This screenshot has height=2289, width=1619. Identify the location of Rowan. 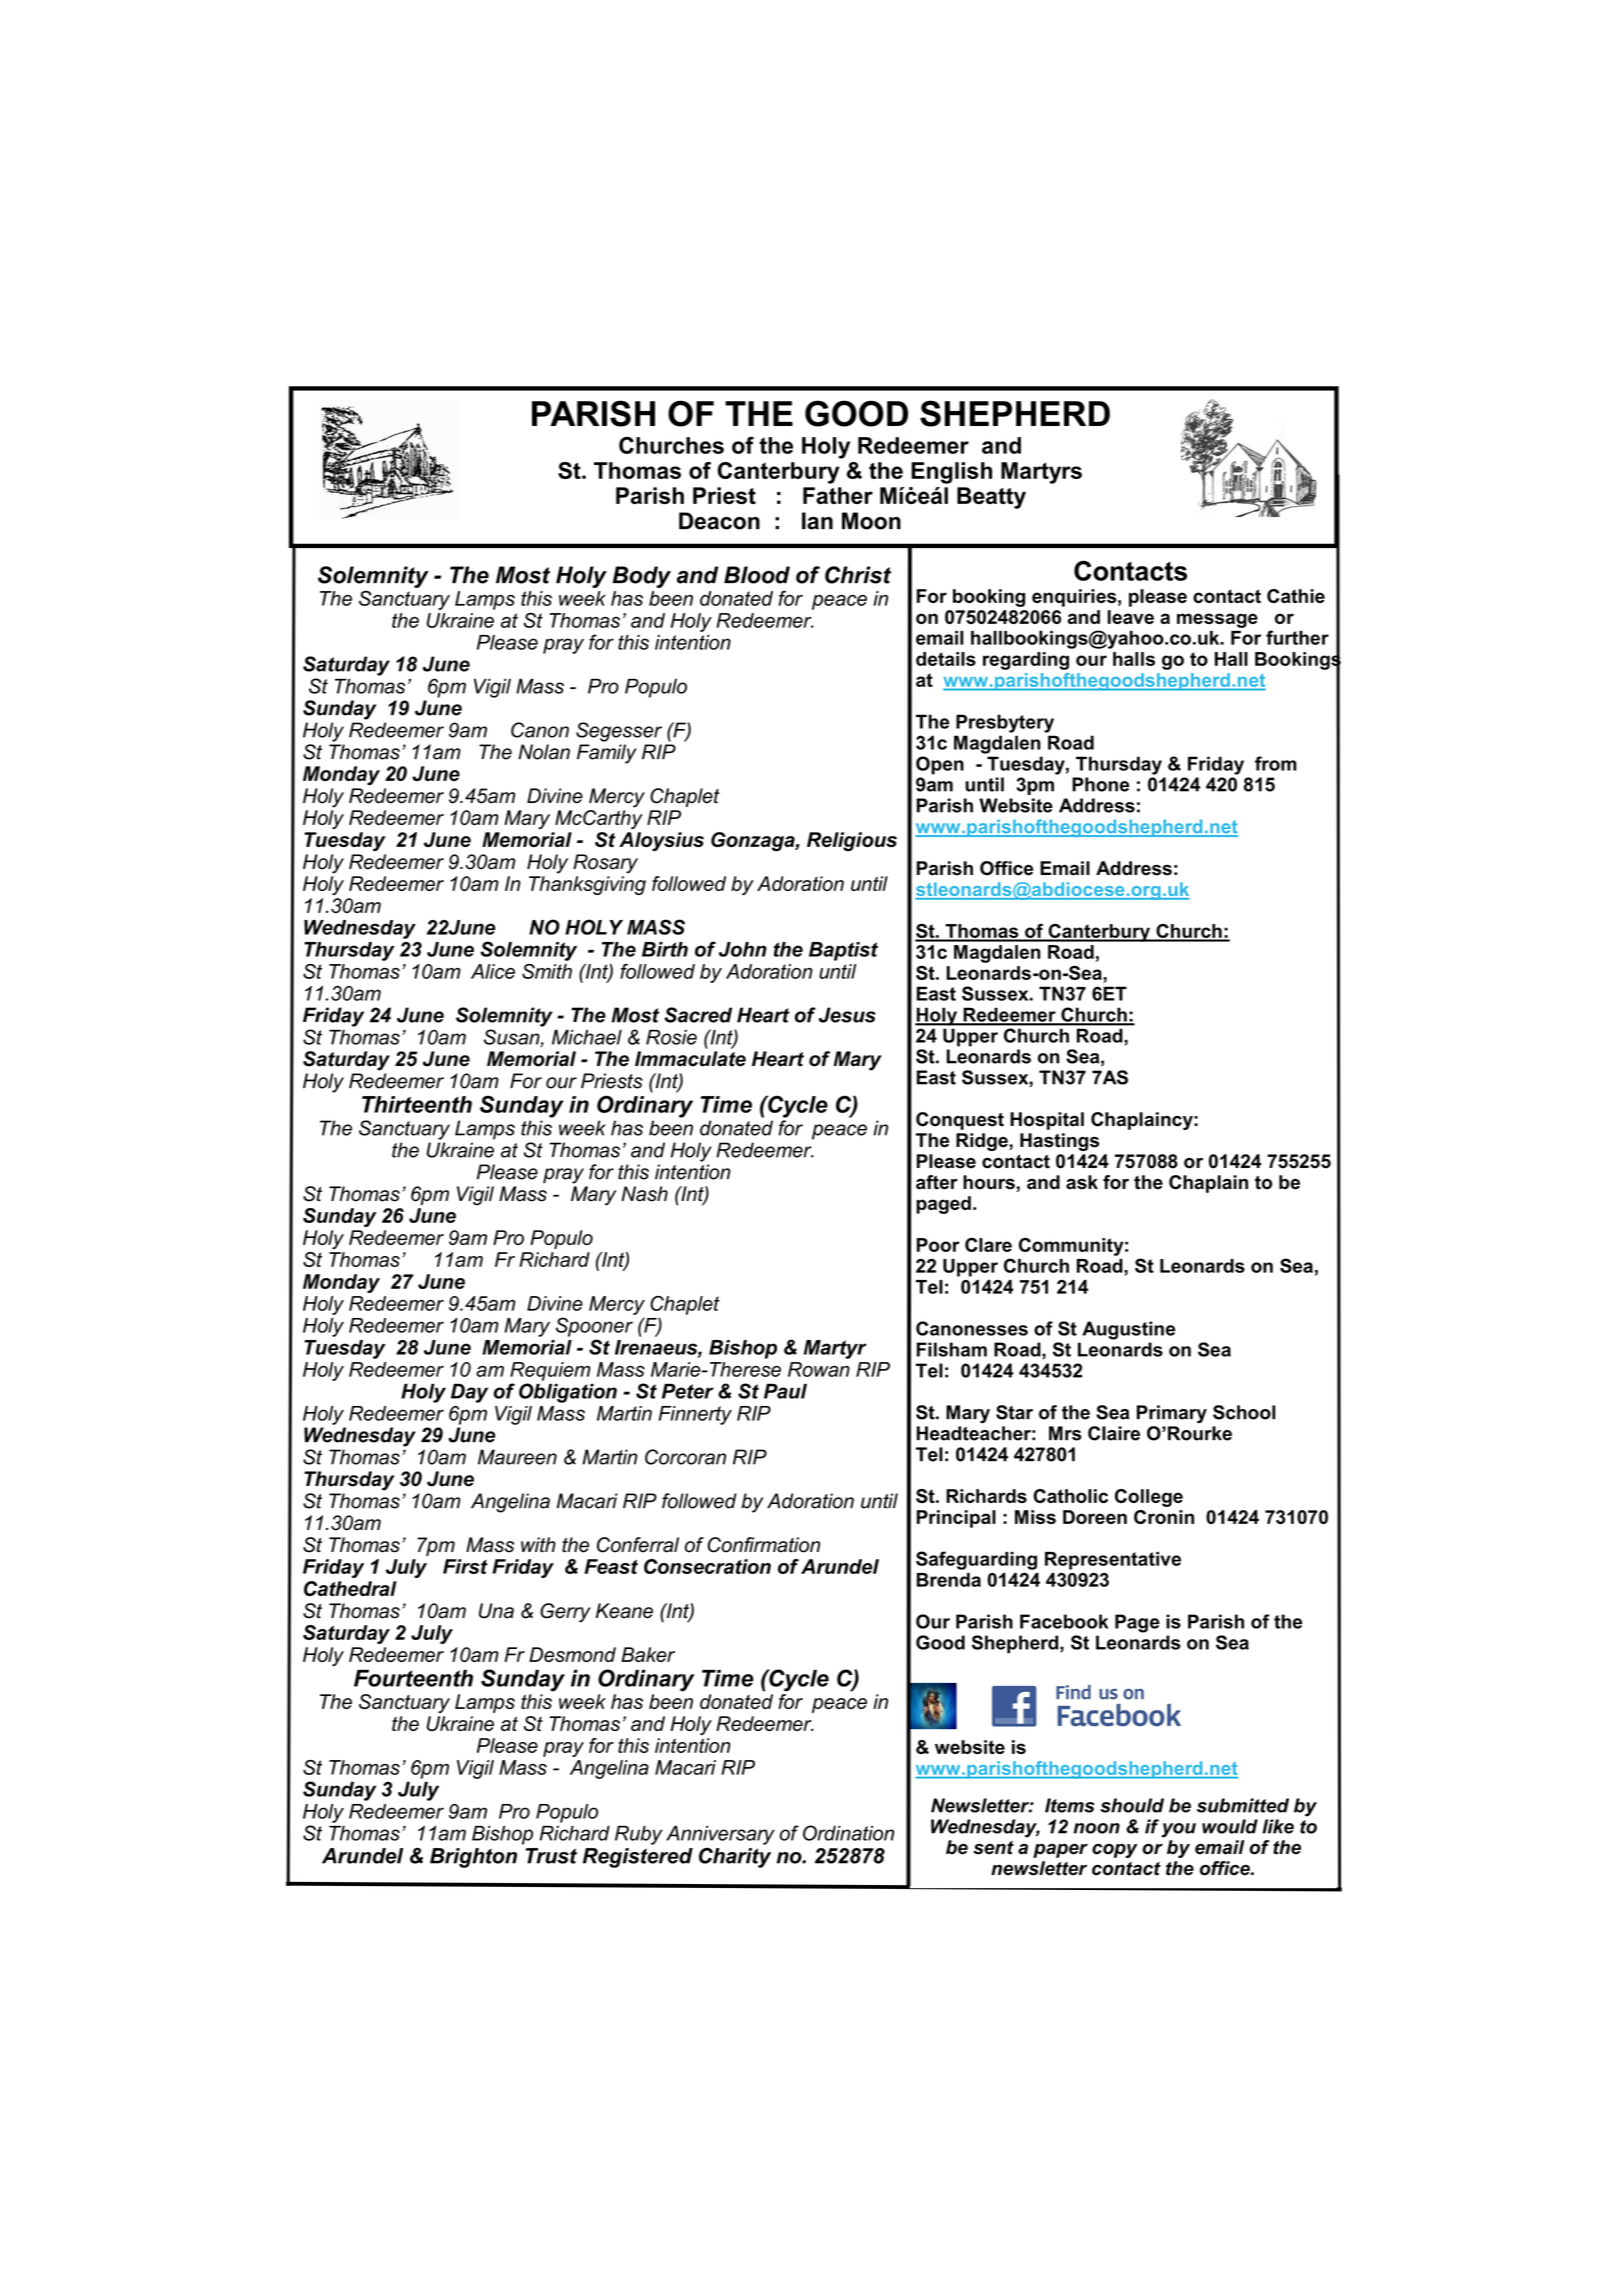
(819, 1369).
